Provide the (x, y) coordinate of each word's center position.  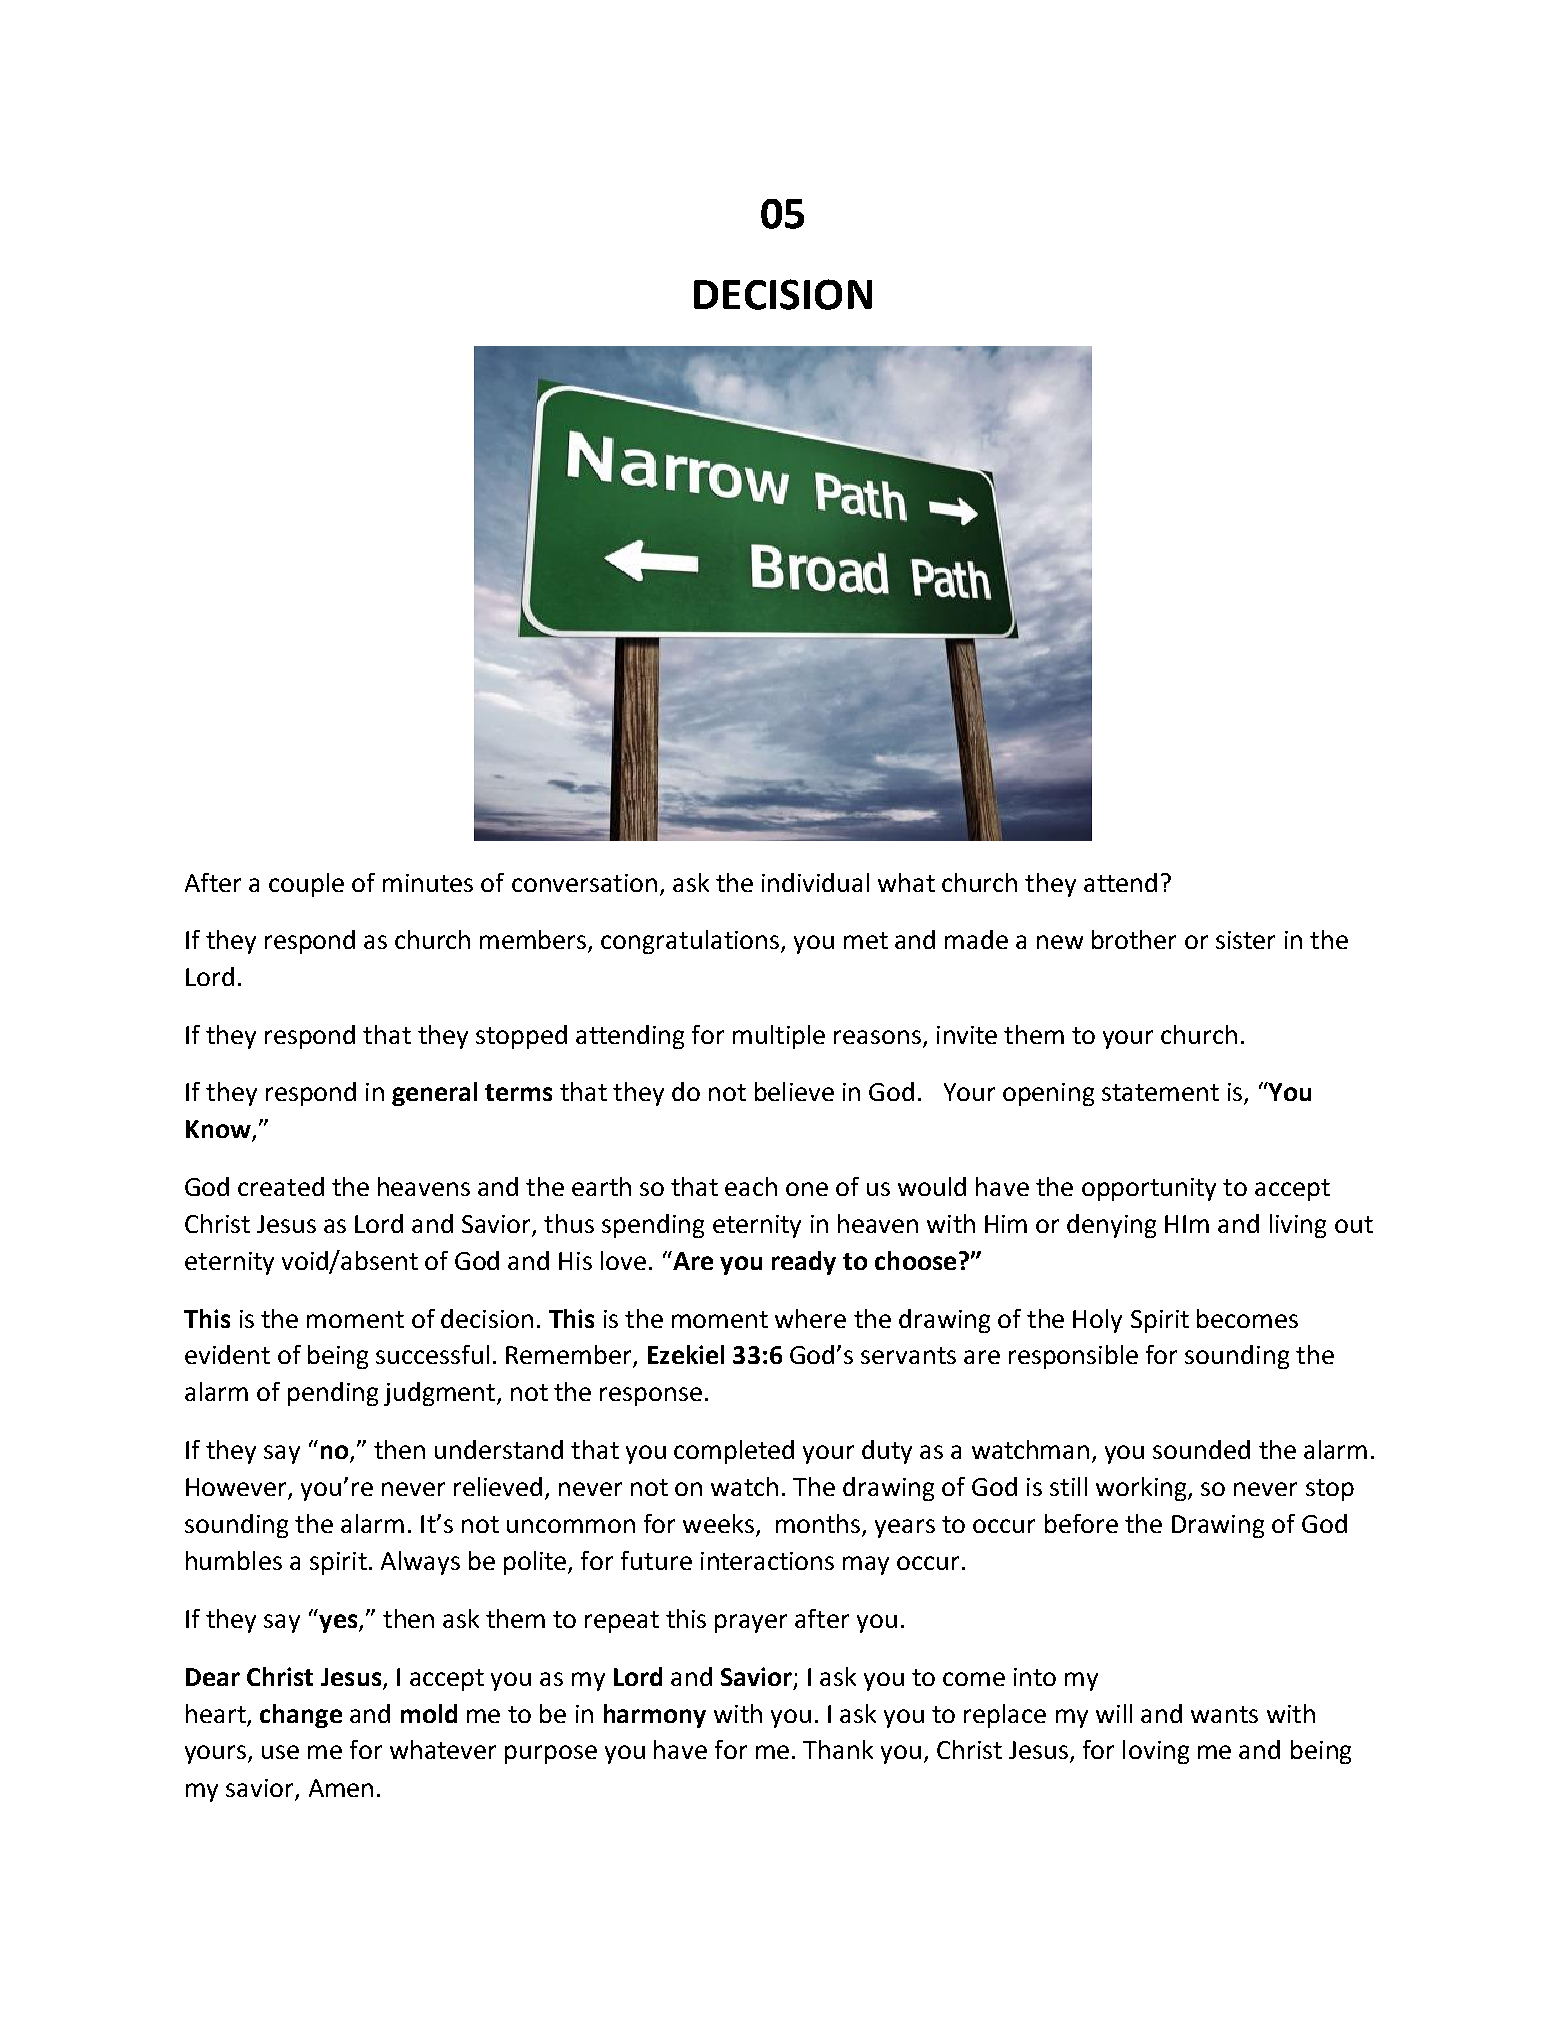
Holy (1097, 1321)
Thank (838, 1749)
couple (306, 885)
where (810, 1318)
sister (1245, 940)
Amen (341, 1788)
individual (815, 882)
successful (432, 1354)
